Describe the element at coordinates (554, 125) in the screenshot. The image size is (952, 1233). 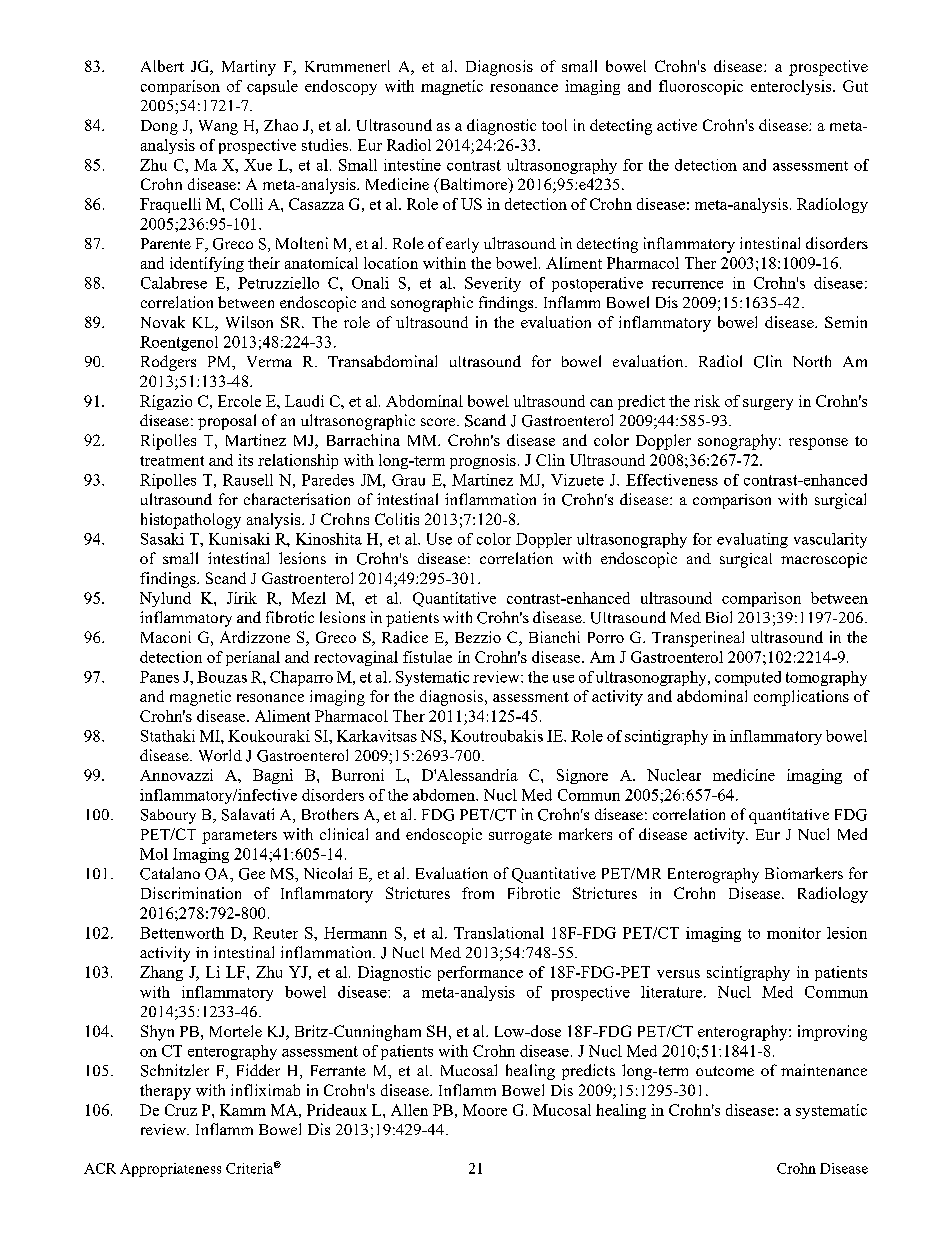
I see `tool` at that location.
